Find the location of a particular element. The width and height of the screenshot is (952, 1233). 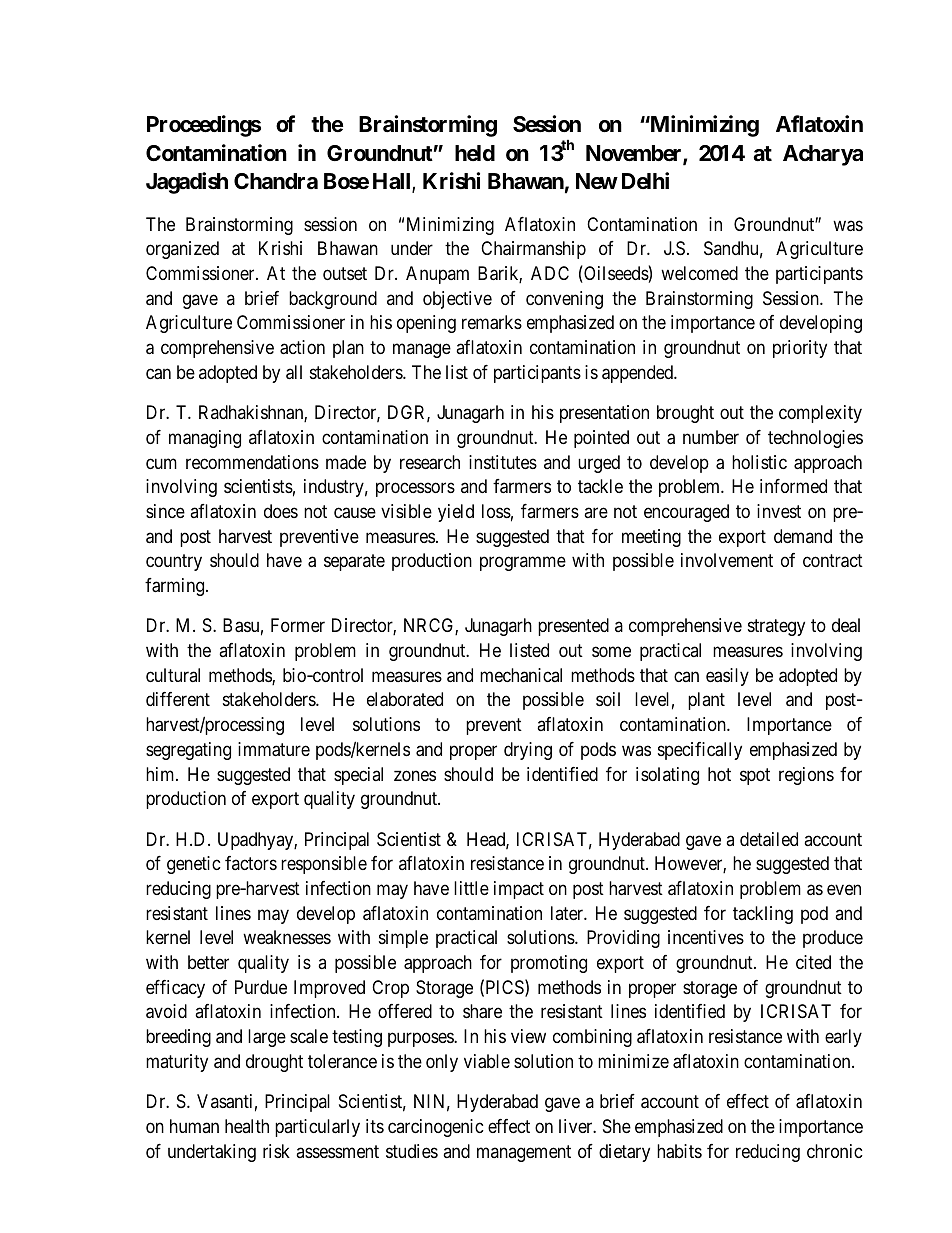

invest is located at coordinates (779, 511).
